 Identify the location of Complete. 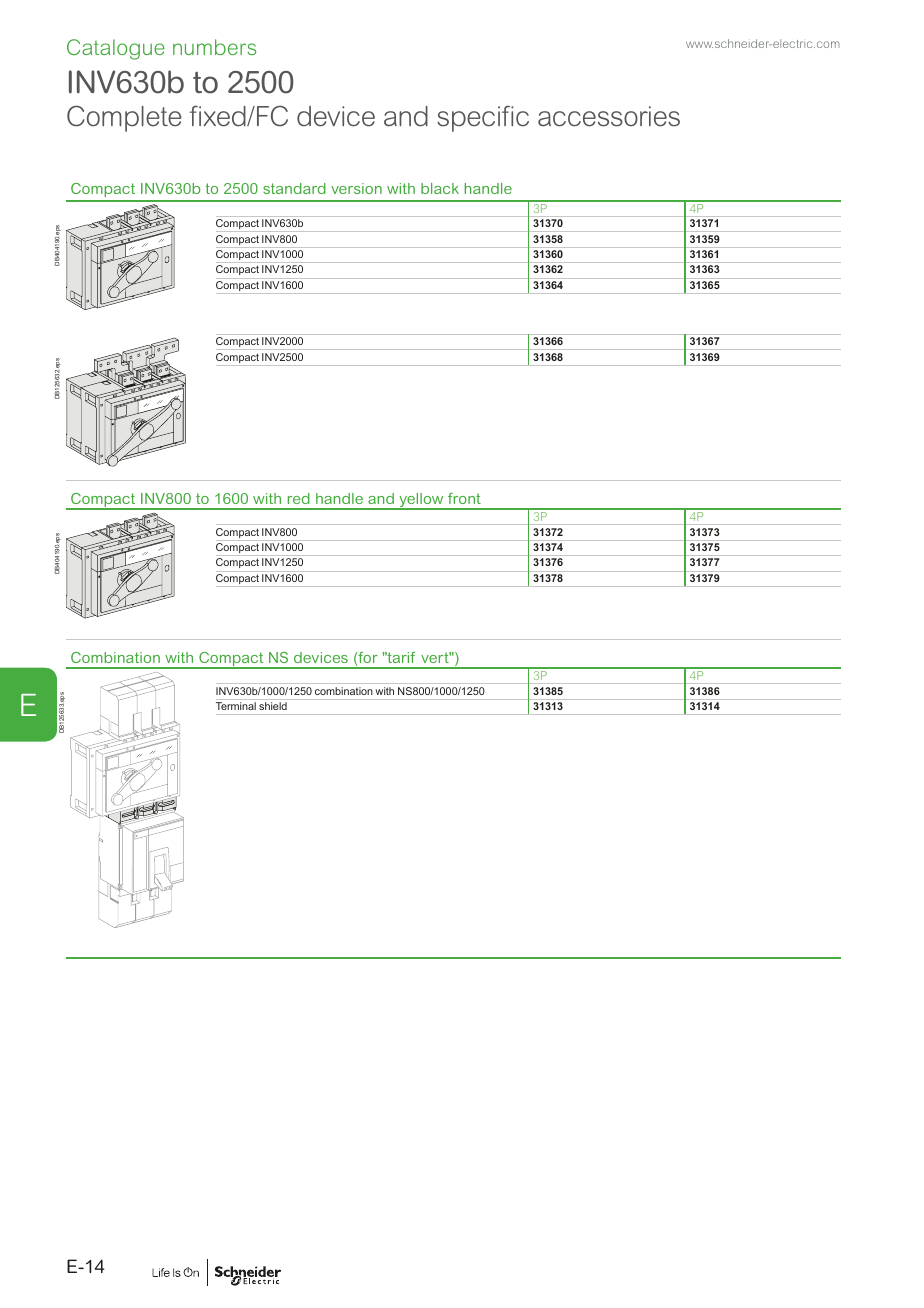
(124, 118).
